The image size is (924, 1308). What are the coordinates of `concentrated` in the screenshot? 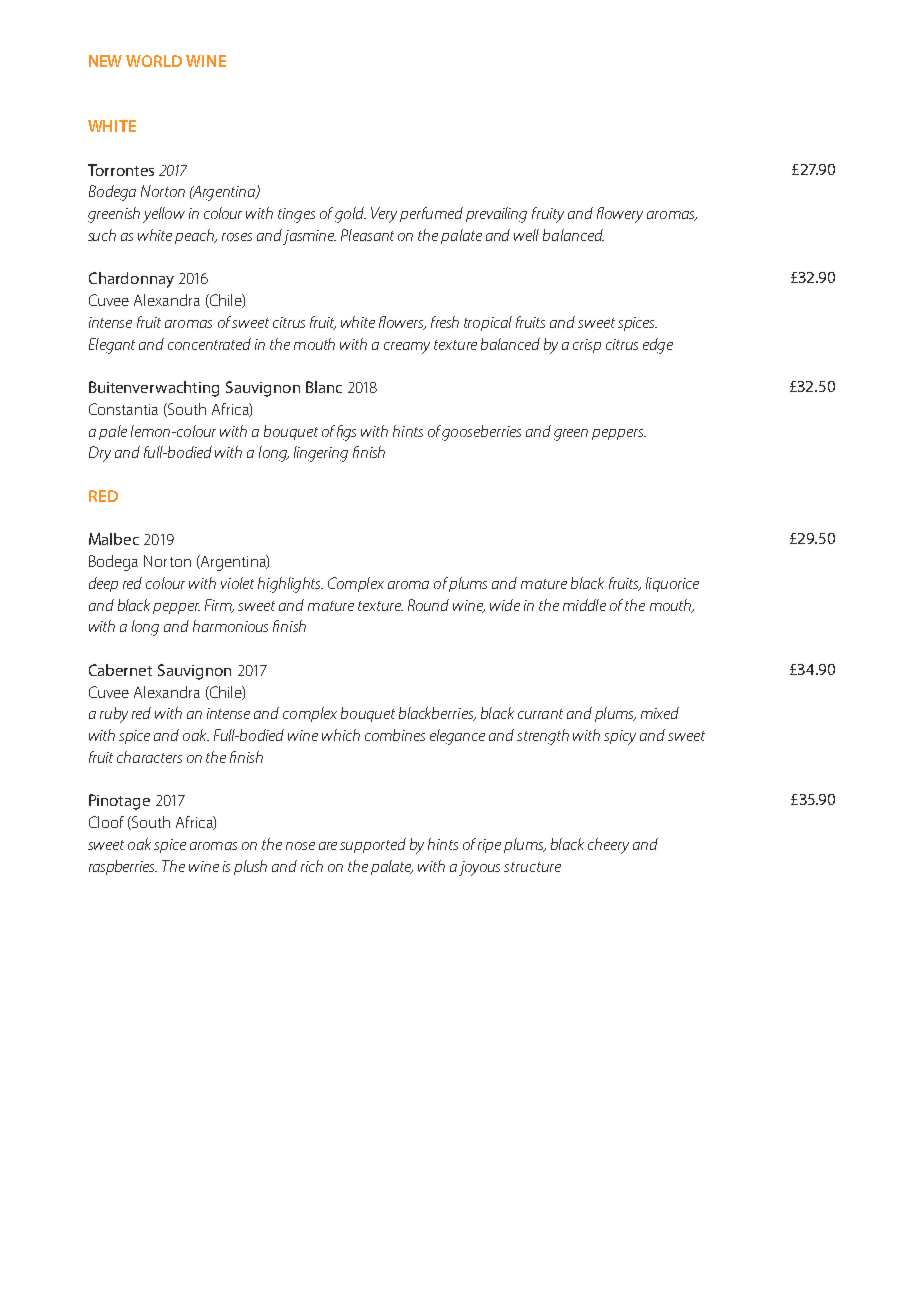 It's located at (209, 344).
